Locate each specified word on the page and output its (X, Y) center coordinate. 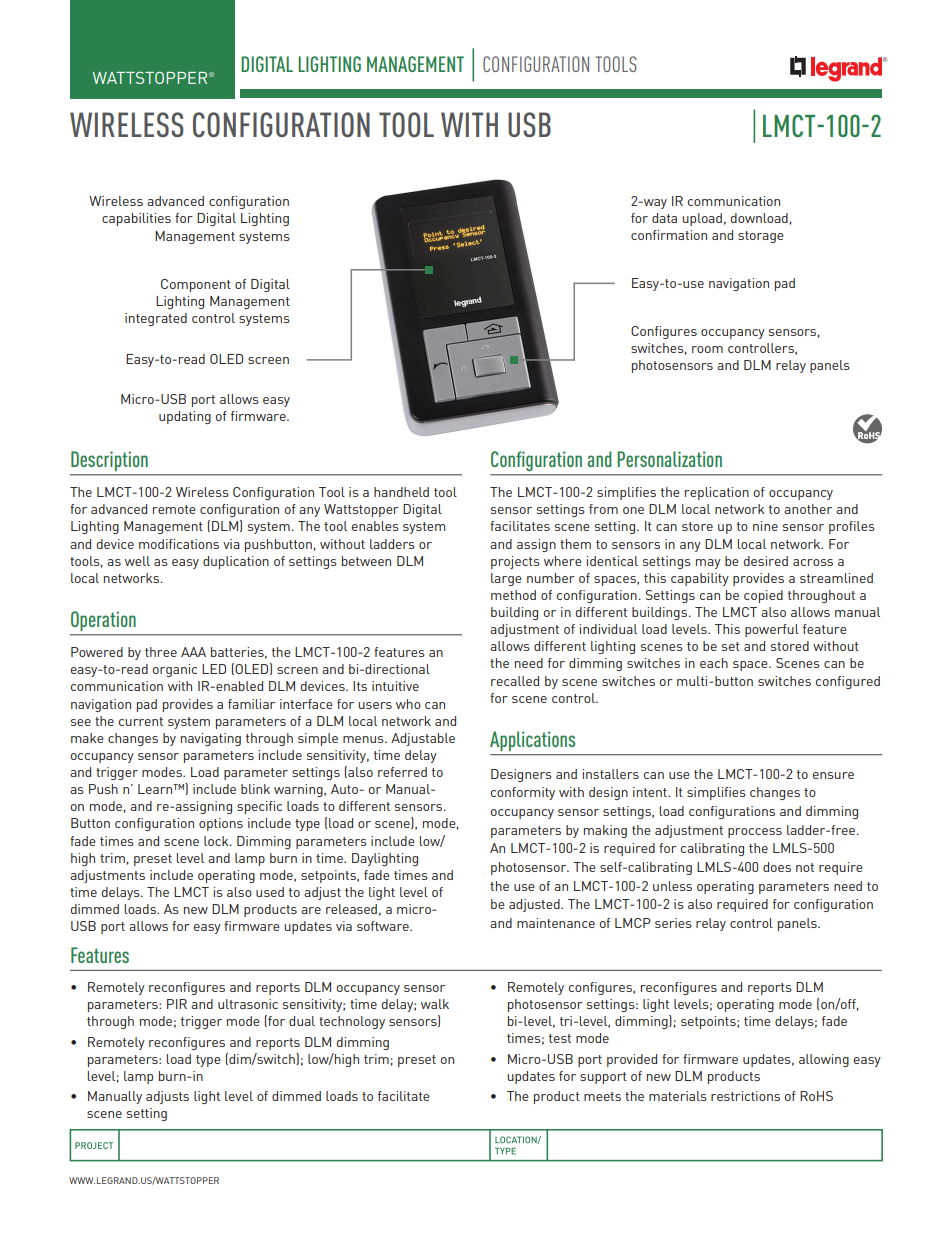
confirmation (669, 235)
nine (765, 526)
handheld (401, 492)
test (560, 1038)
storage (761, 237)
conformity (523, 793)
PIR (177, 1004)
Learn (156, 789)
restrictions (745, 1096)
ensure (833, 775)
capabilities (136, 219)
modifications (179, 544)
